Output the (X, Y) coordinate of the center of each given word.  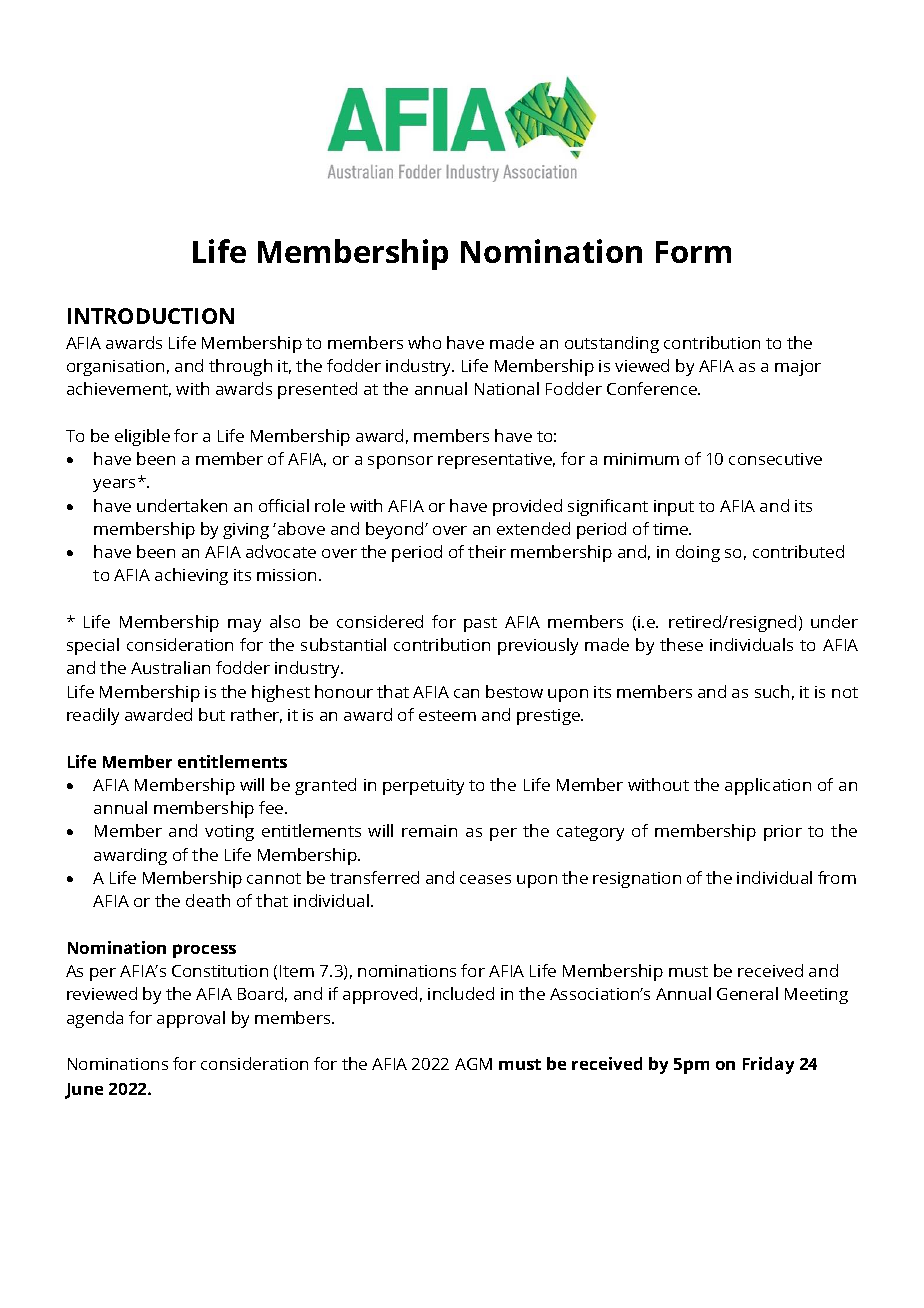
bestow (514, 691)
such (772, 691)
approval (191, 1019)
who (424, 342)
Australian (170, 667)
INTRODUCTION (151, 316)
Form (693, 252)
